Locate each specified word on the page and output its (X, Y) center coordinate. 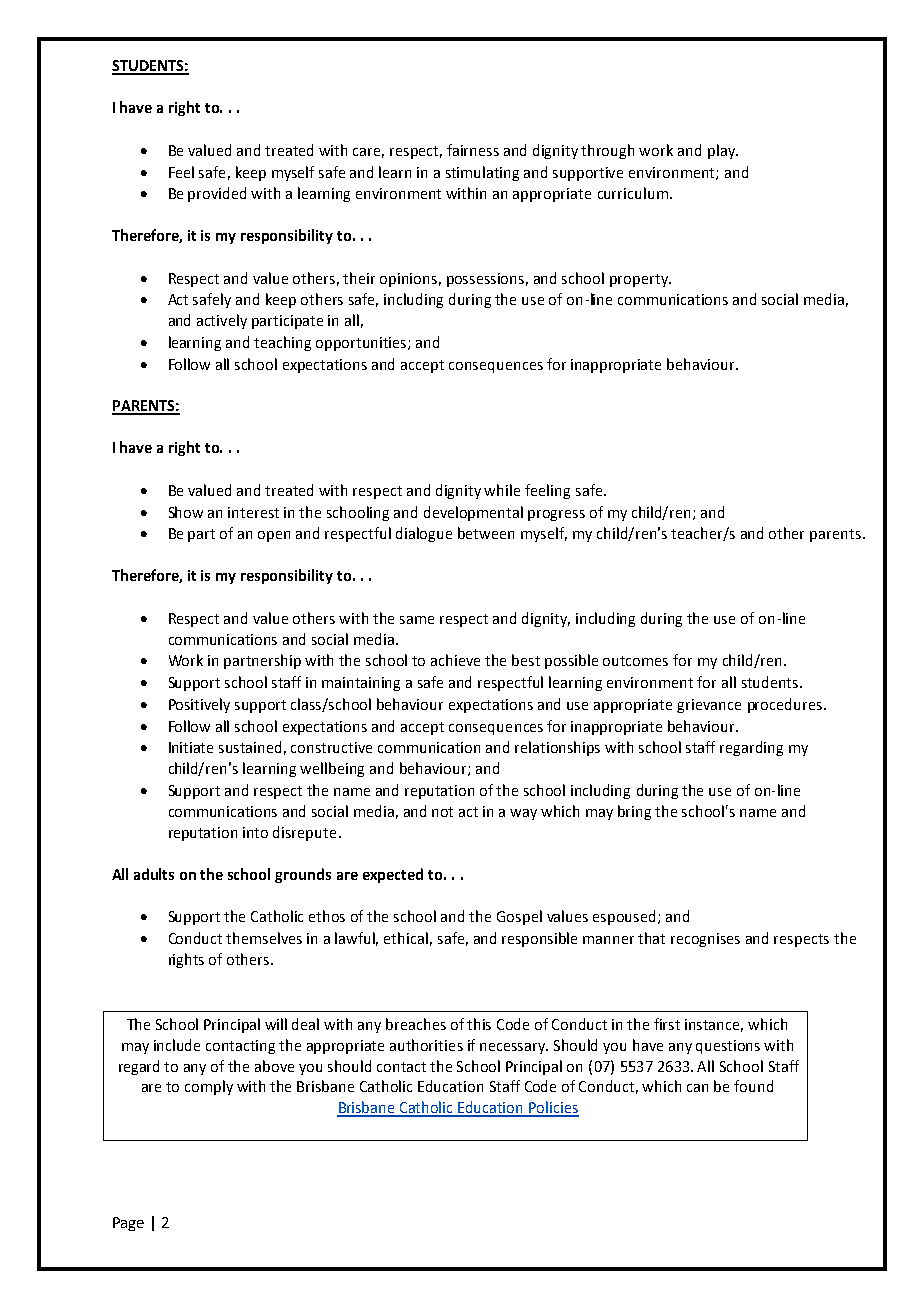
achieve (455, 660)
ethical (406, 938)
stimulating (482, 173)
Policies (553, 1108)
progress (556, 515)
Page (128, 1224)
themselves (264, 938)
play (722, 151)
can (697, 1088)
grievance (709, 706)
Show (186, 512)
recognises (705, 940)
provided (217, 194)
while (502, 490)
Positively (199, 705)
